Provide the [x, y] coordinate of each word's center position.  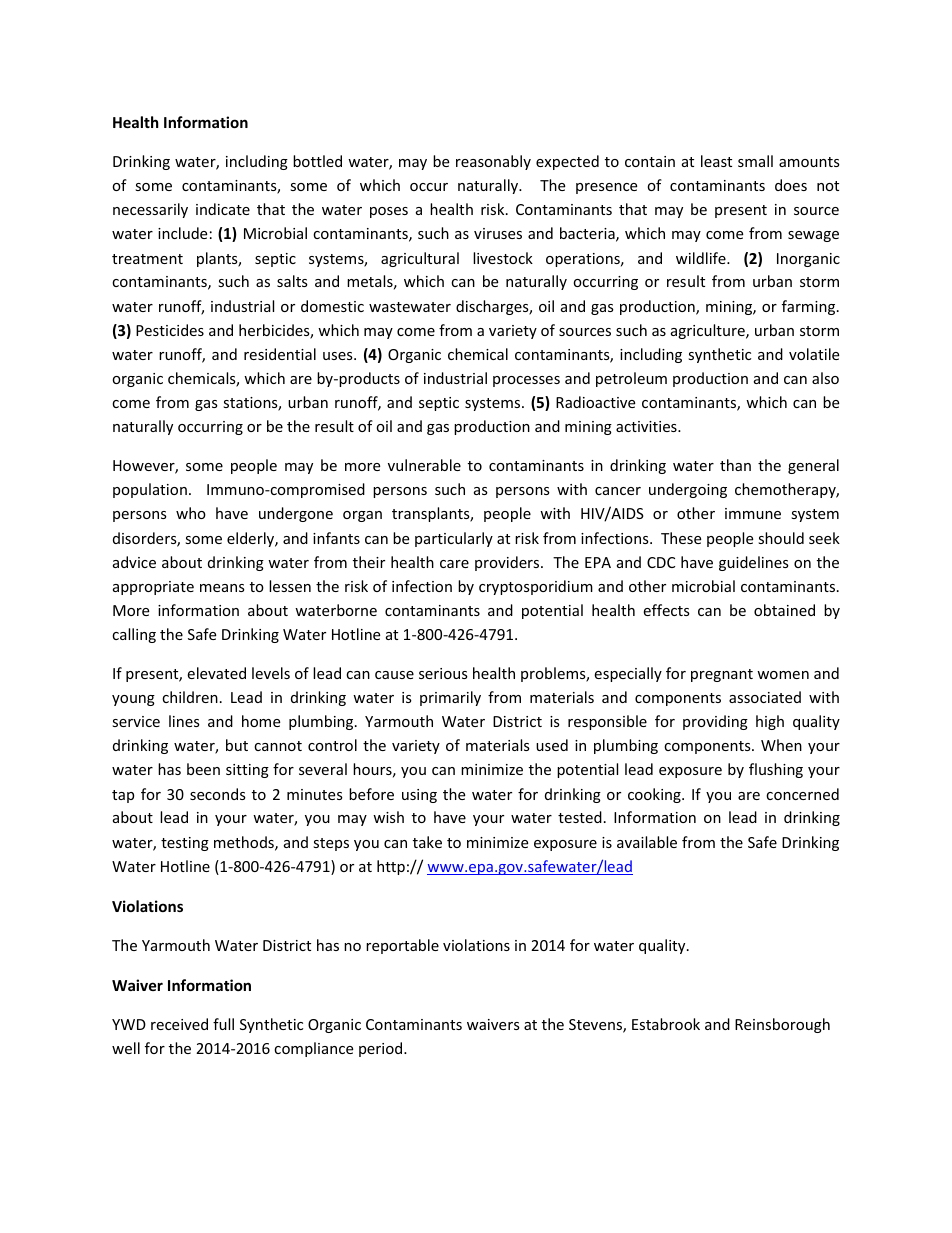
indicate [223, 209]
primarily [450, 698]
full [223, 1024]
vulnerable [424, 465]
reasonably [493, 162]
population [150, 490]
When [781, 745]
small [755, 161]
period [382, 1049]
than [735, 465]
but [237, 745]
